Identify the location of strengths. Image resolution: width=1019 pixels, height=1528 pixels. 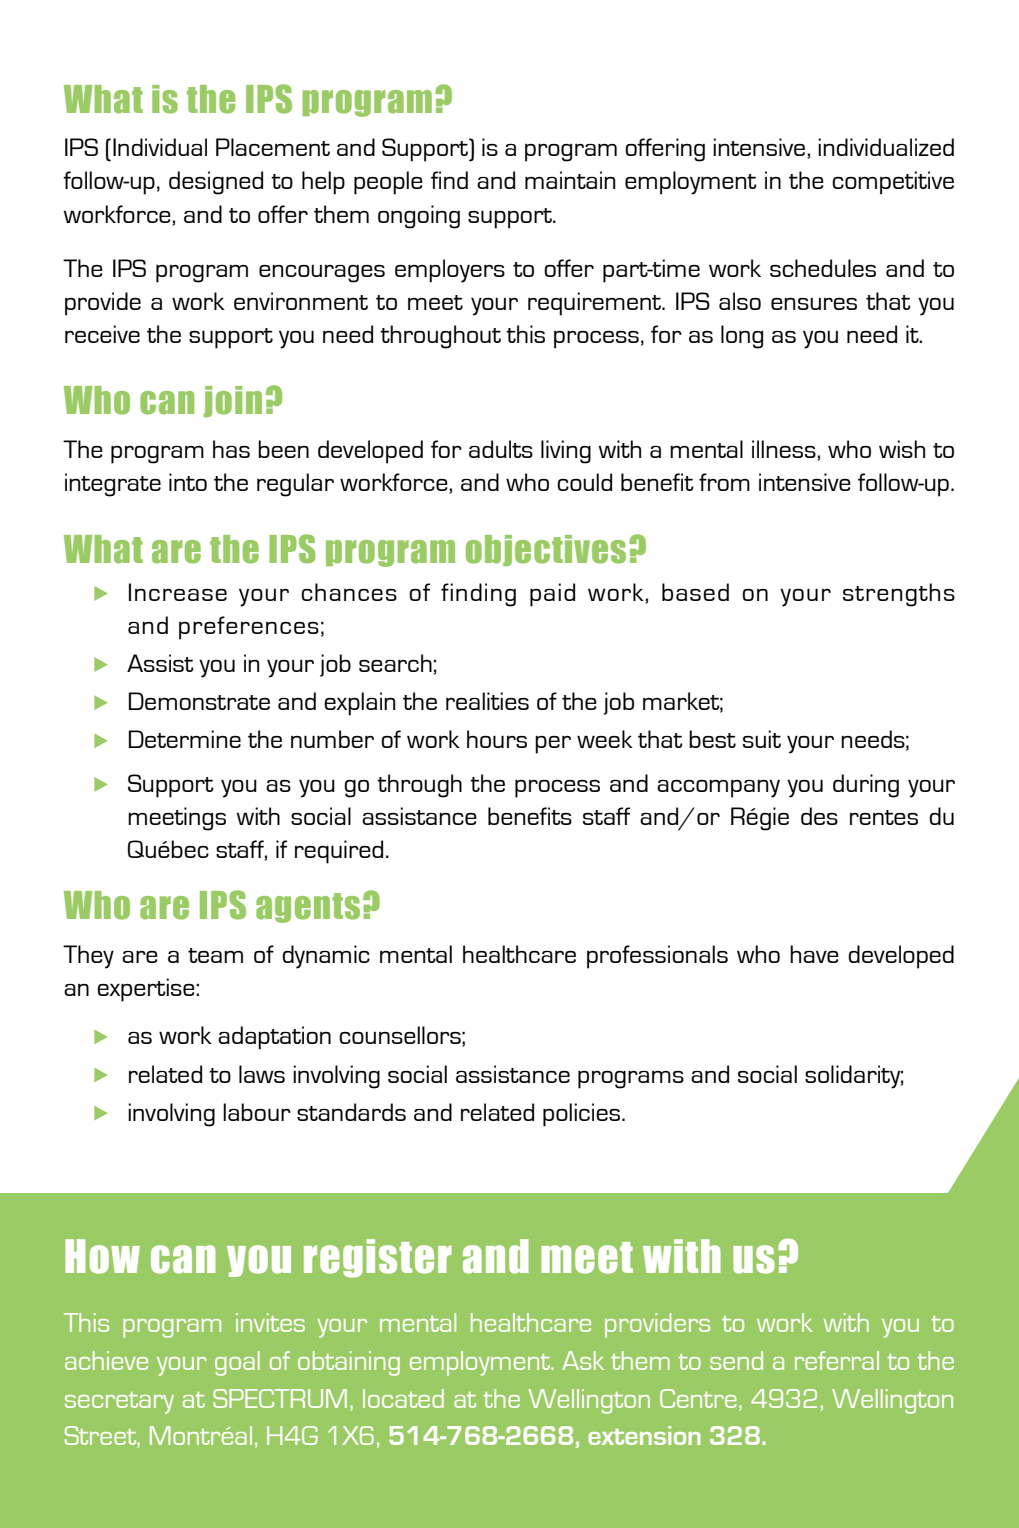
(899, 595).
